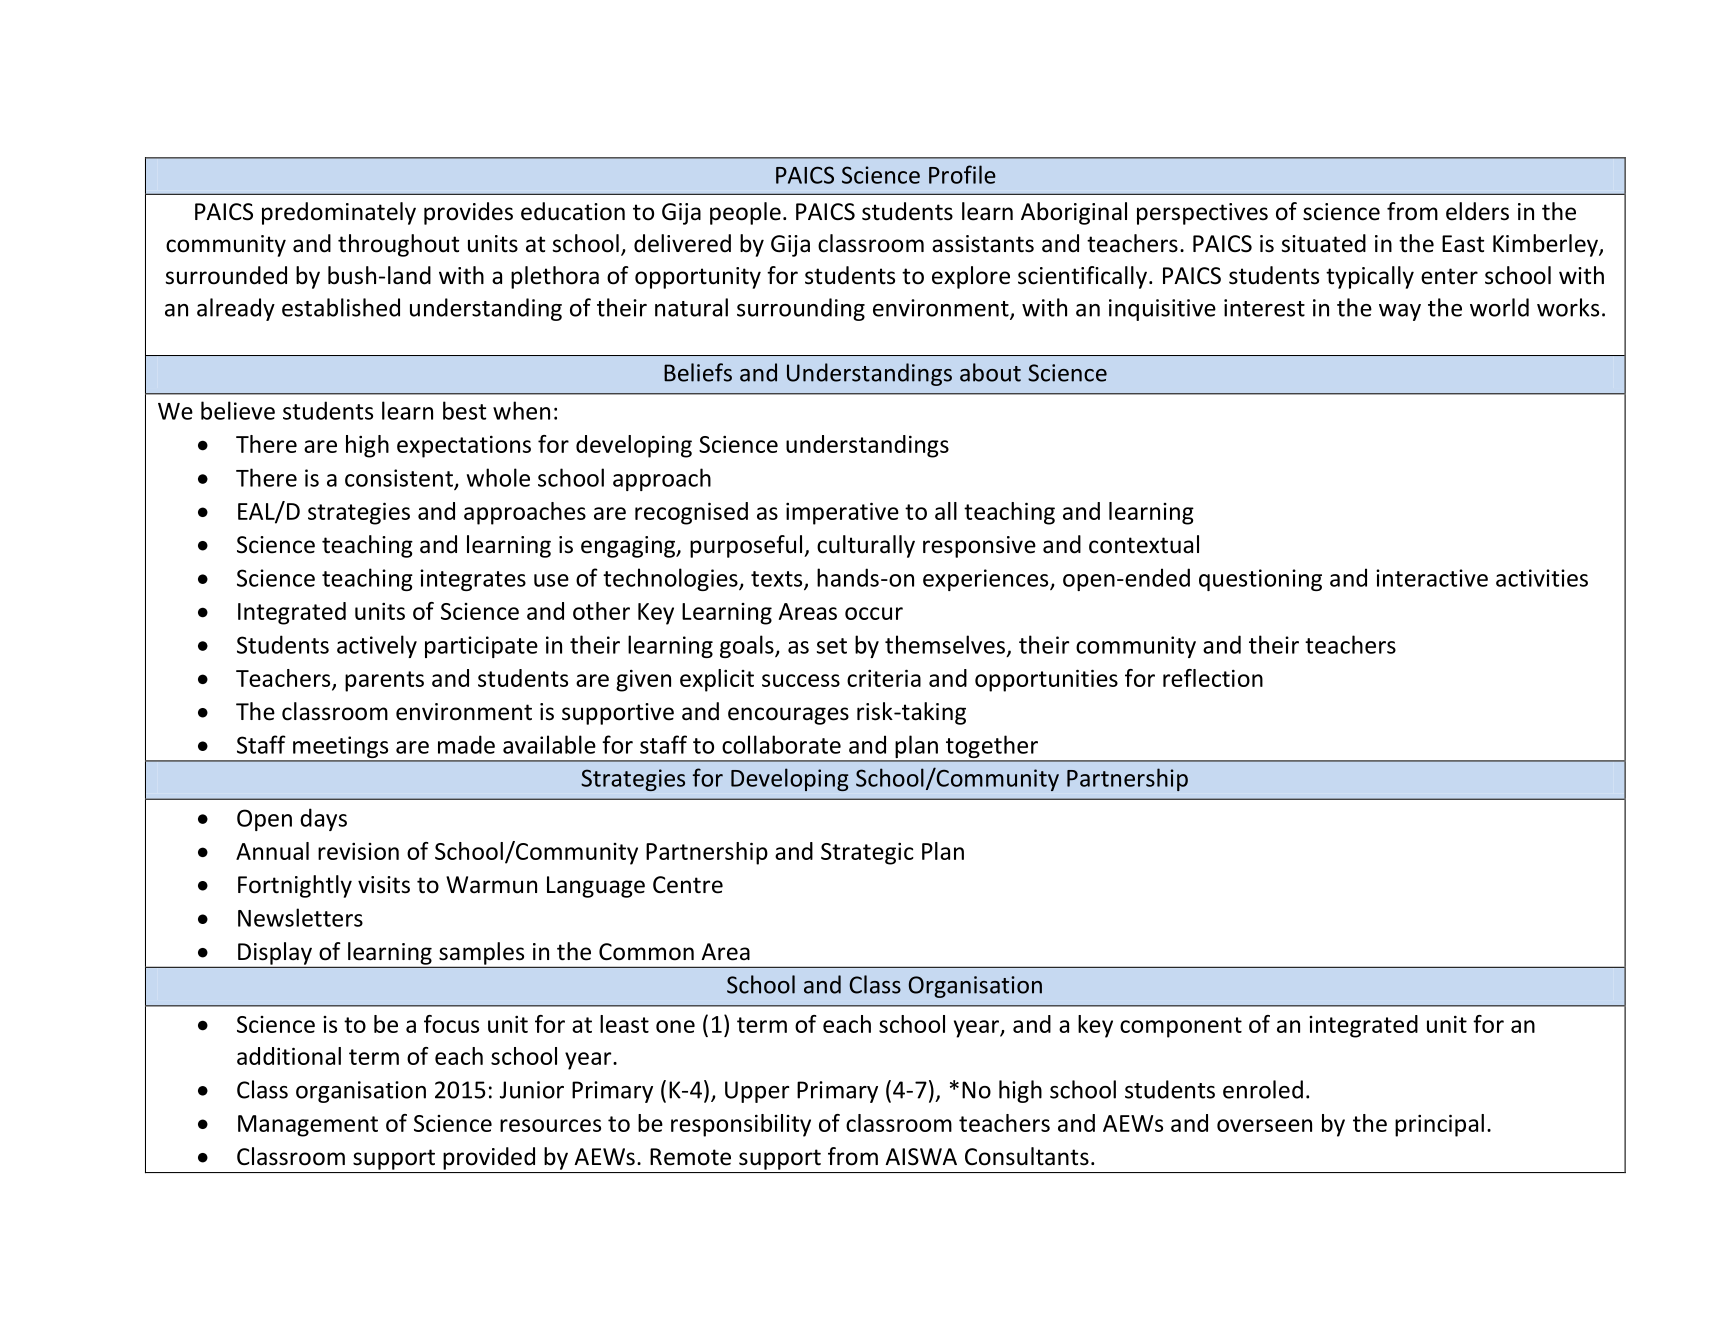 The width and height of the screenshot is (1730, 1337). Describe the element at coordinates (842, 513) in the screenshot. I see `imperative` at that location.
